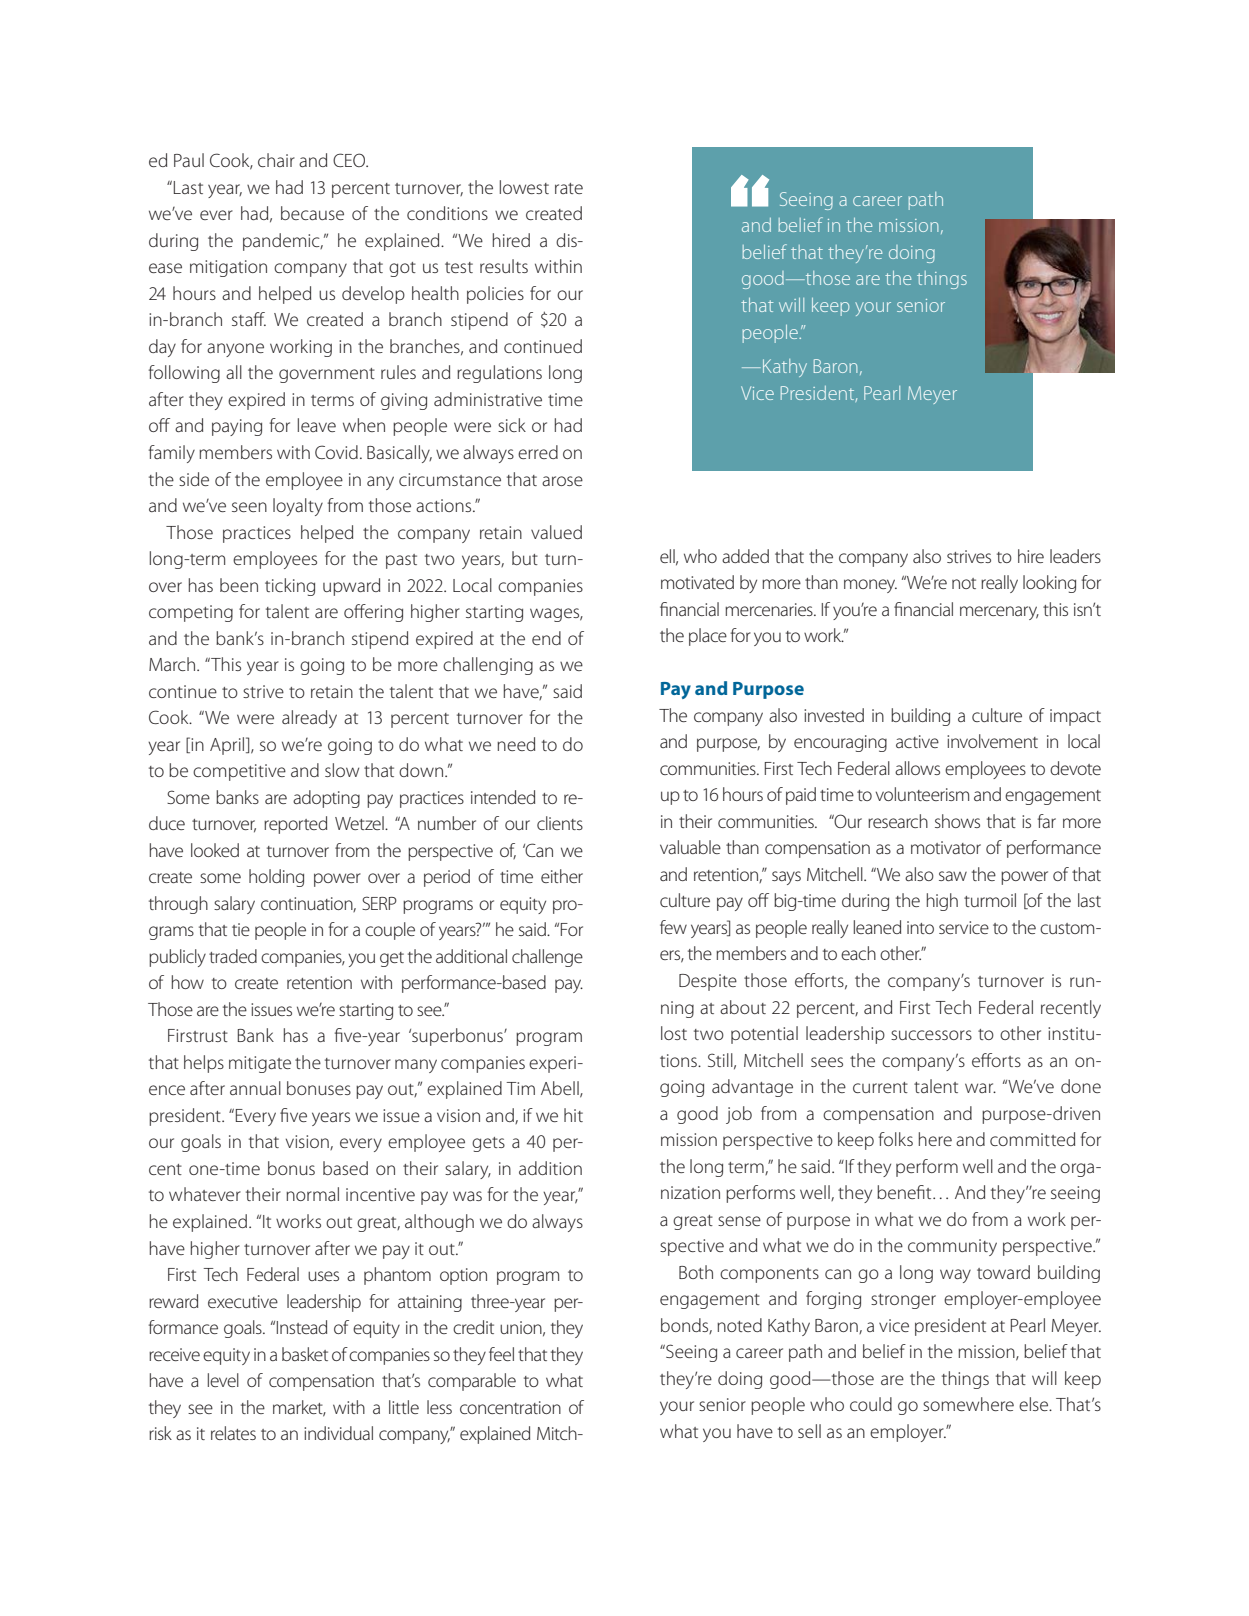  I want to click on paying, so click(237, 427).
